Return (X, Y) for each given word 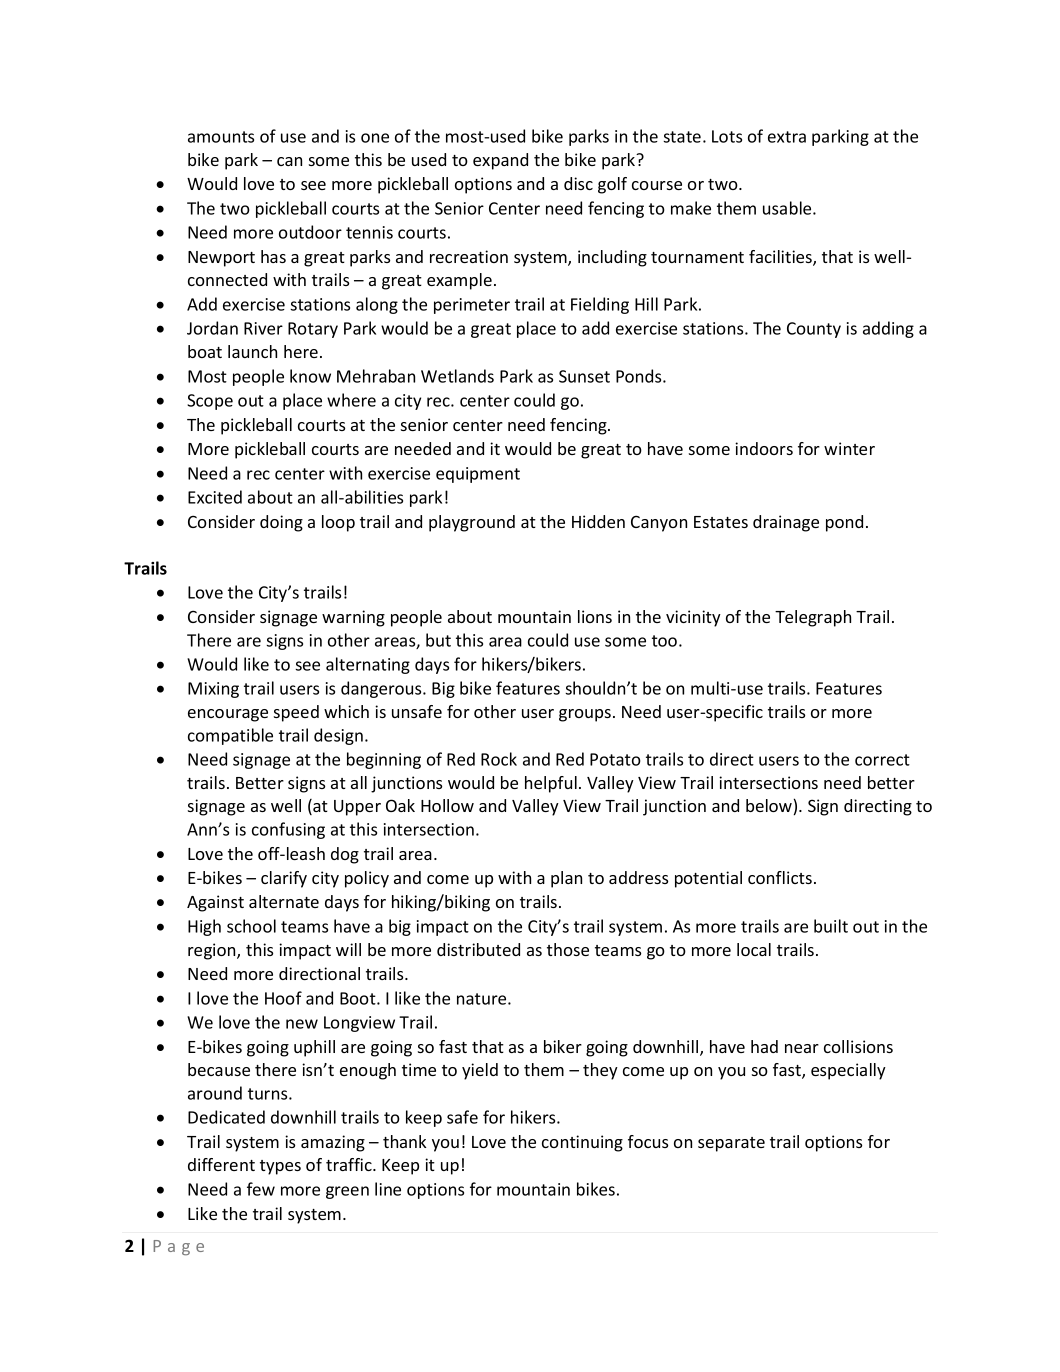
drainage (786, 523)
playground (472, 523)
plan (566, 879)
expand (500, 161)
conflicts (780, 877)
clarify (284, 879)
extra (787, 137)
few (261, 1189)
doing (281, 523)
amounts (221, 137)
